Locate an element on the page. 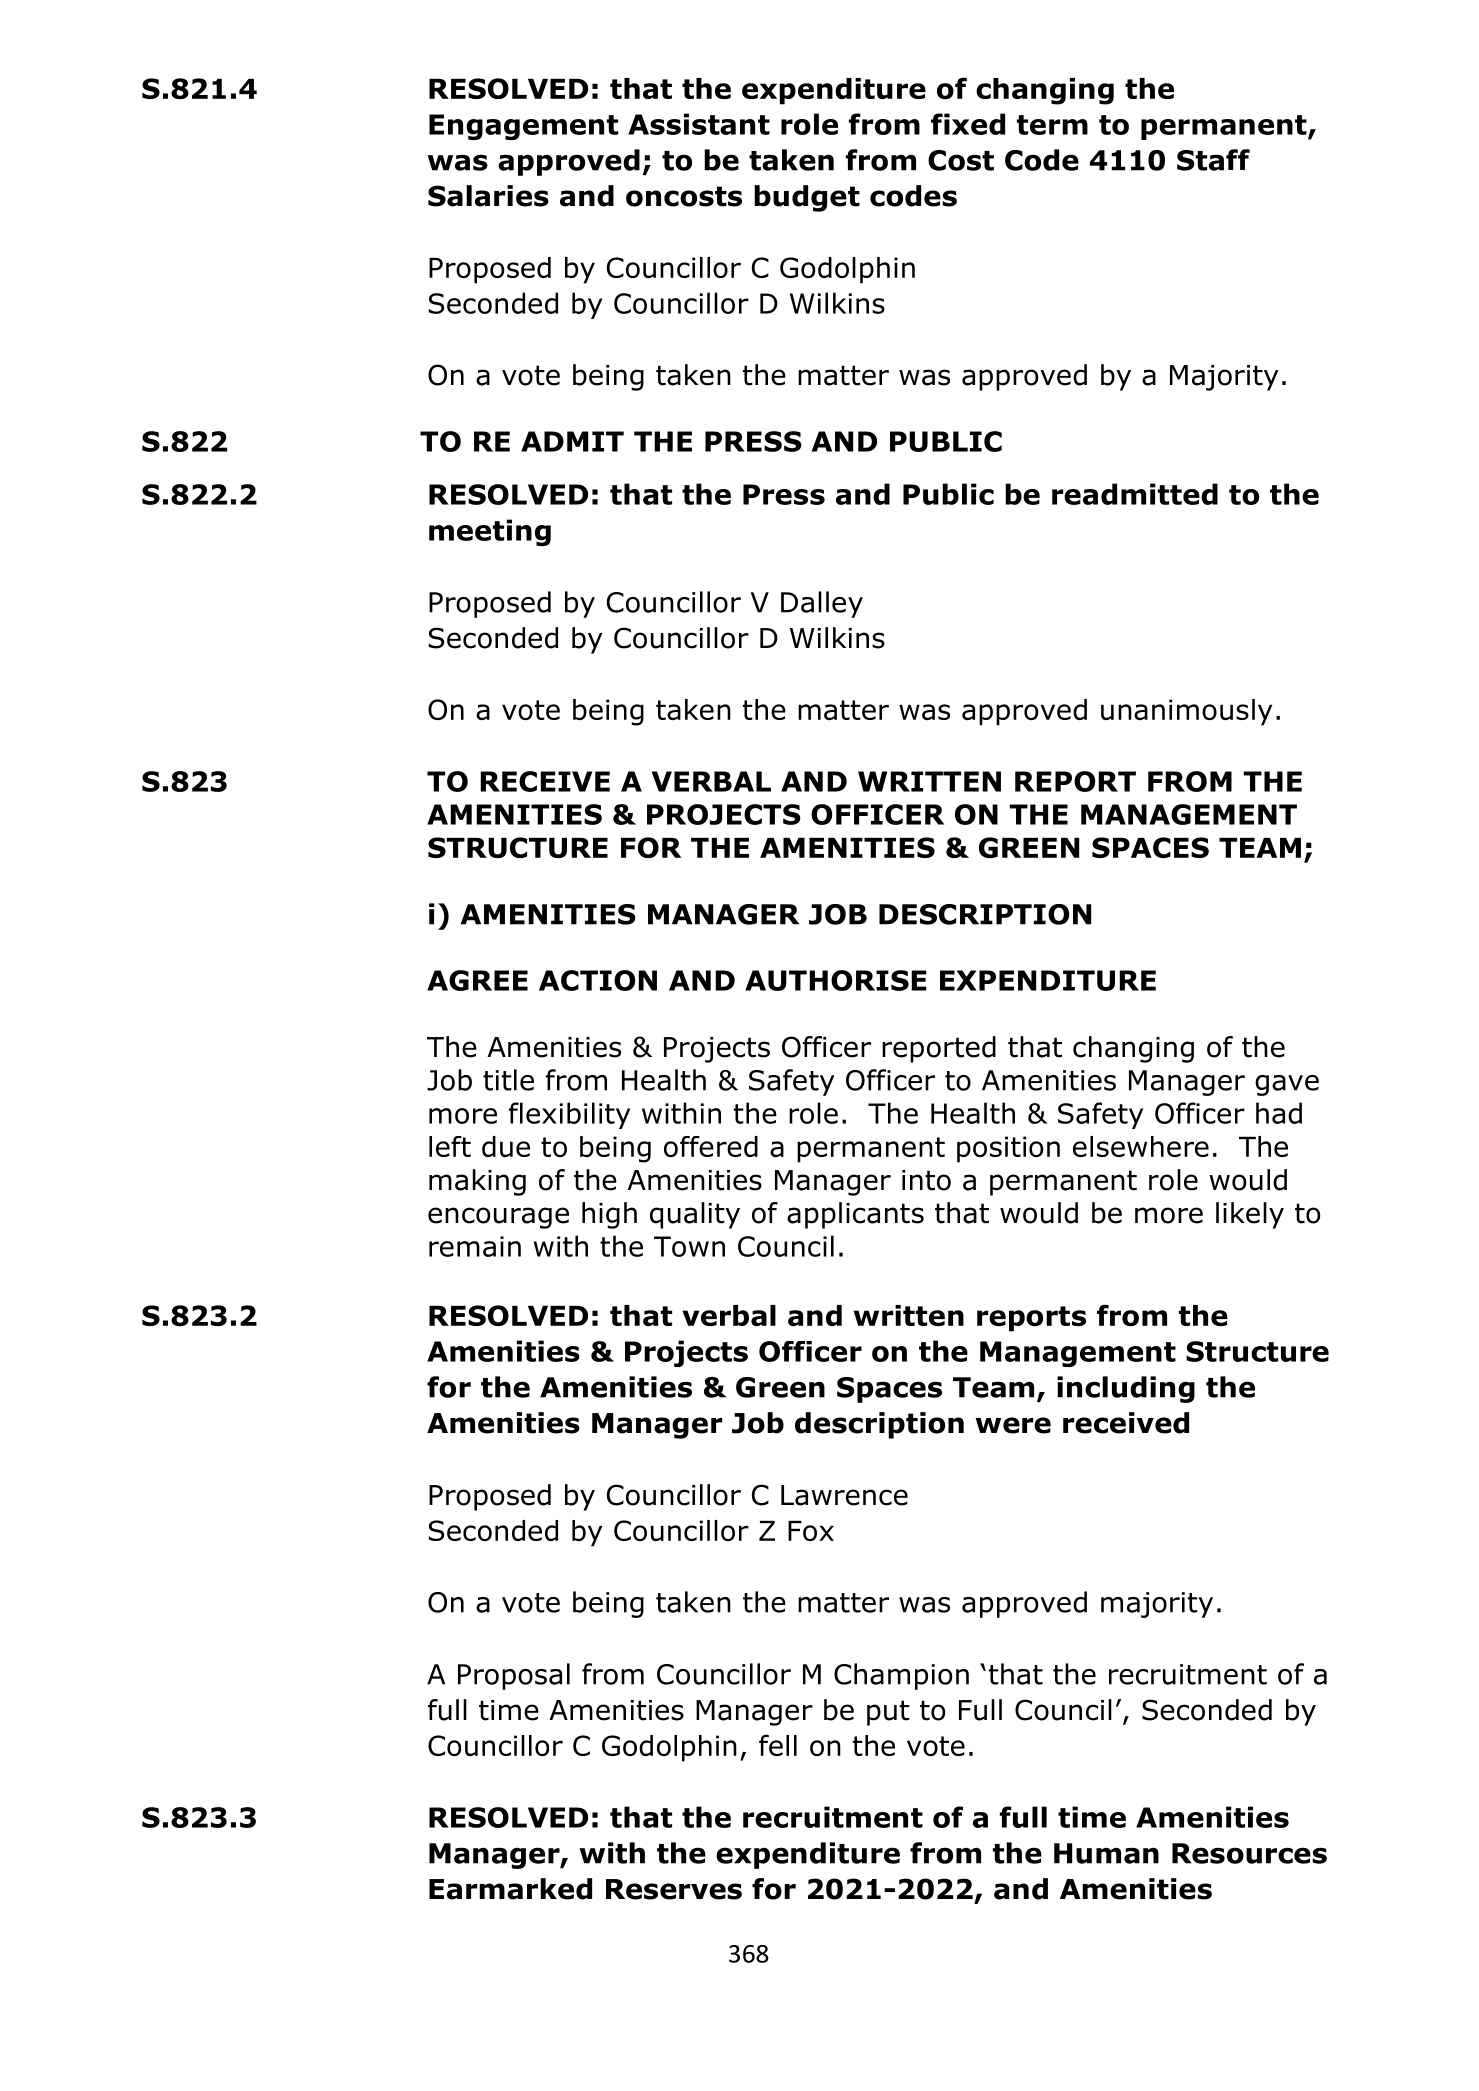 The image size is (1479, 2091). Earmarked is located at coordinates (510, 1889).
